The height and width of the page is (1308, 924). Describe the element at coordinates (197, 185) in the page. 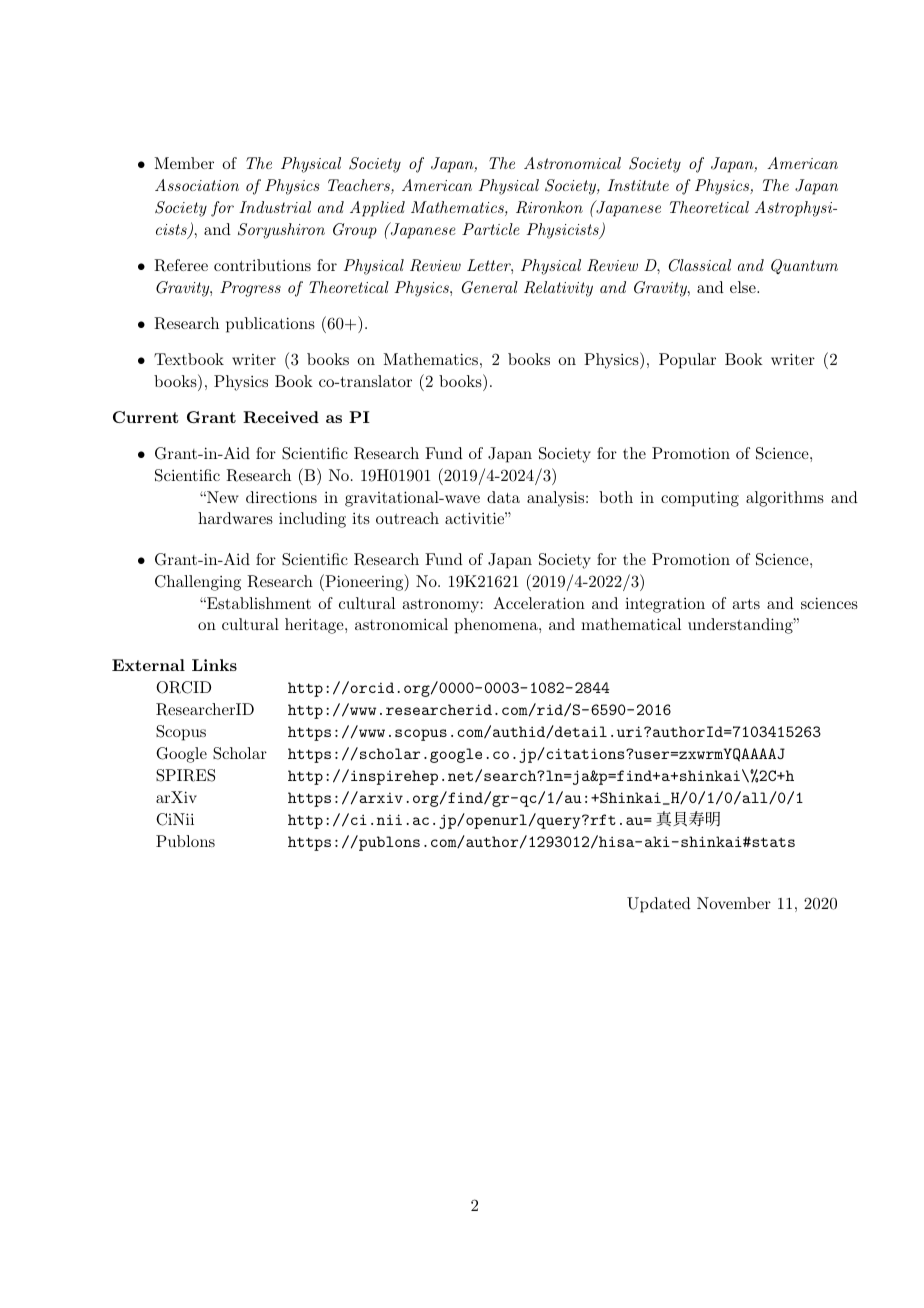

I see `Association` at that location.
